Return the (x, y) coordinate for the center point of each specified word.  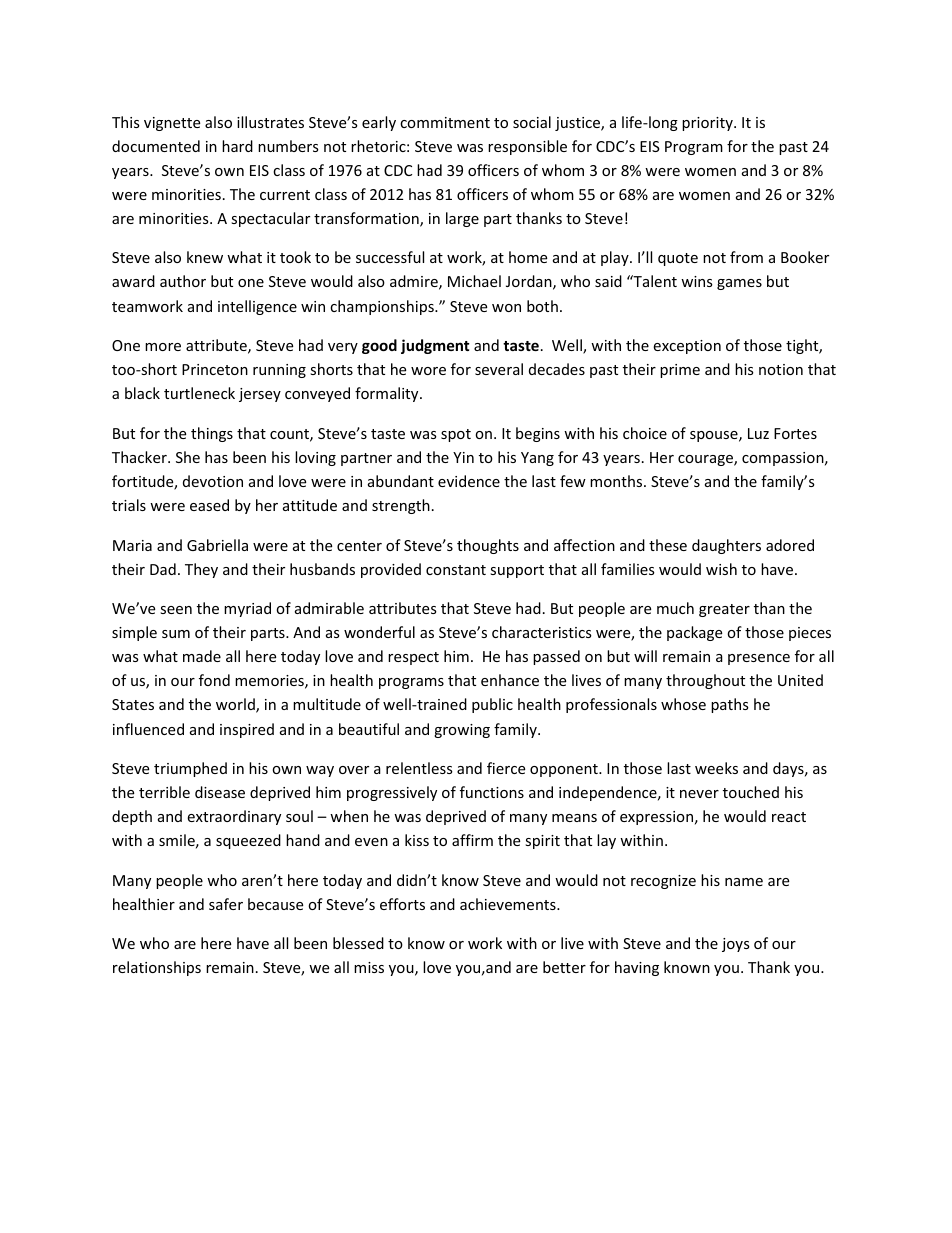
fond (214, 680)
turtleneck (199, 393)
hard (237, 146)
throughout (705, 681)
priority (708, 124)
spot (456, 435)
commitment (445, 122)
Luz (758, 433)
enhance (510, 680)
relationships (157, 968)
